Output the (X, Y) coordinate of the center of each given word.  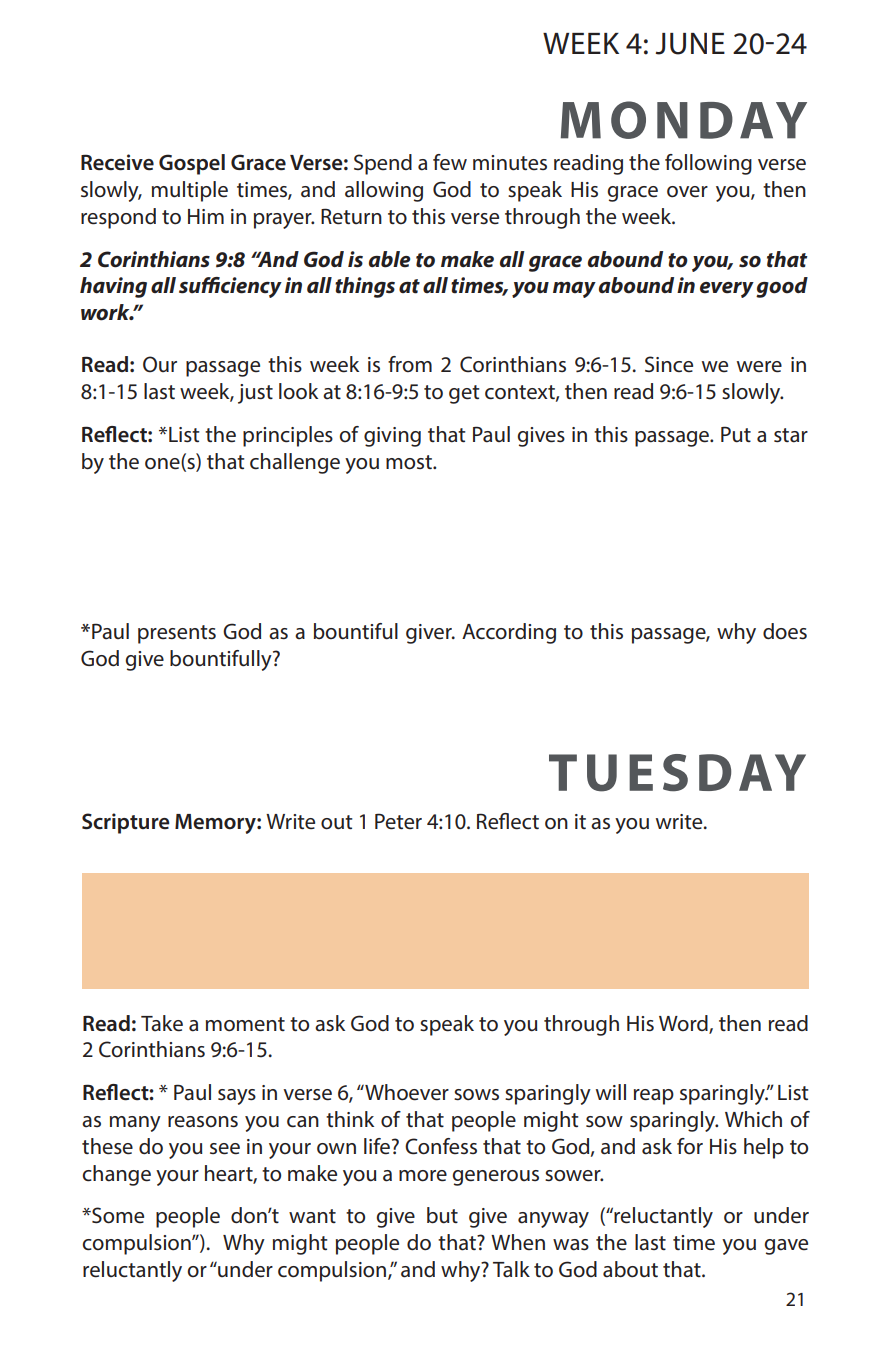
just (255, 394)
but (442, 1215)
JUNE (690, 44)
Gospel (192, 164)
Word (684, 1024)
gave (786, 1247)
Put (736, 434)
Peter (398, 821)
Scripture (126, 823)
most (410, 462)
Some (117, 1215)
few (450, 162)
